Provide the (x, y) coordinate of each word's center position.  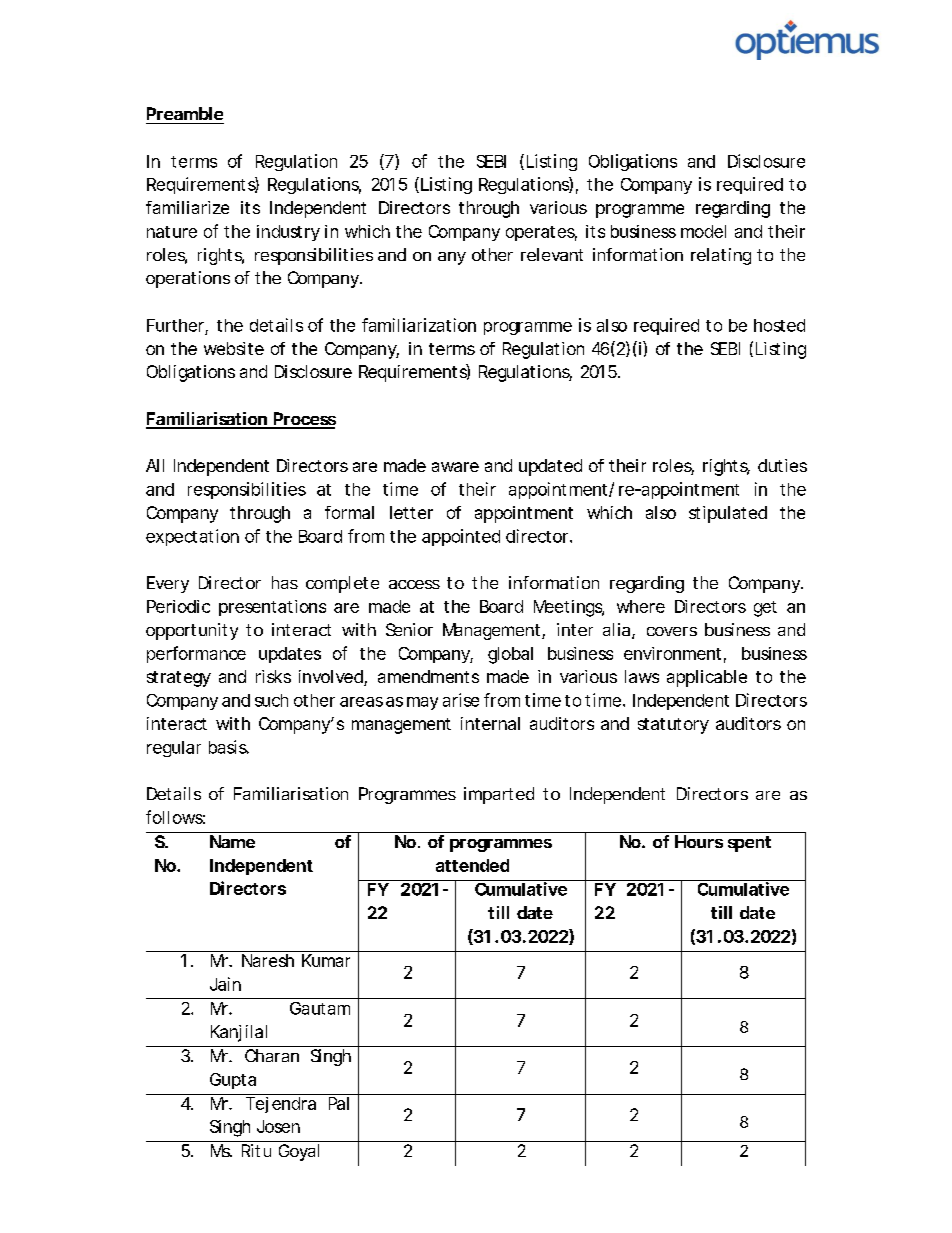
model (703, 231)
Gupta (233, 1081)
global (510, 655)
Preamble (185, 113)
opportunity (192, 631)
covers (672, 631)
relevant (552, 254)
